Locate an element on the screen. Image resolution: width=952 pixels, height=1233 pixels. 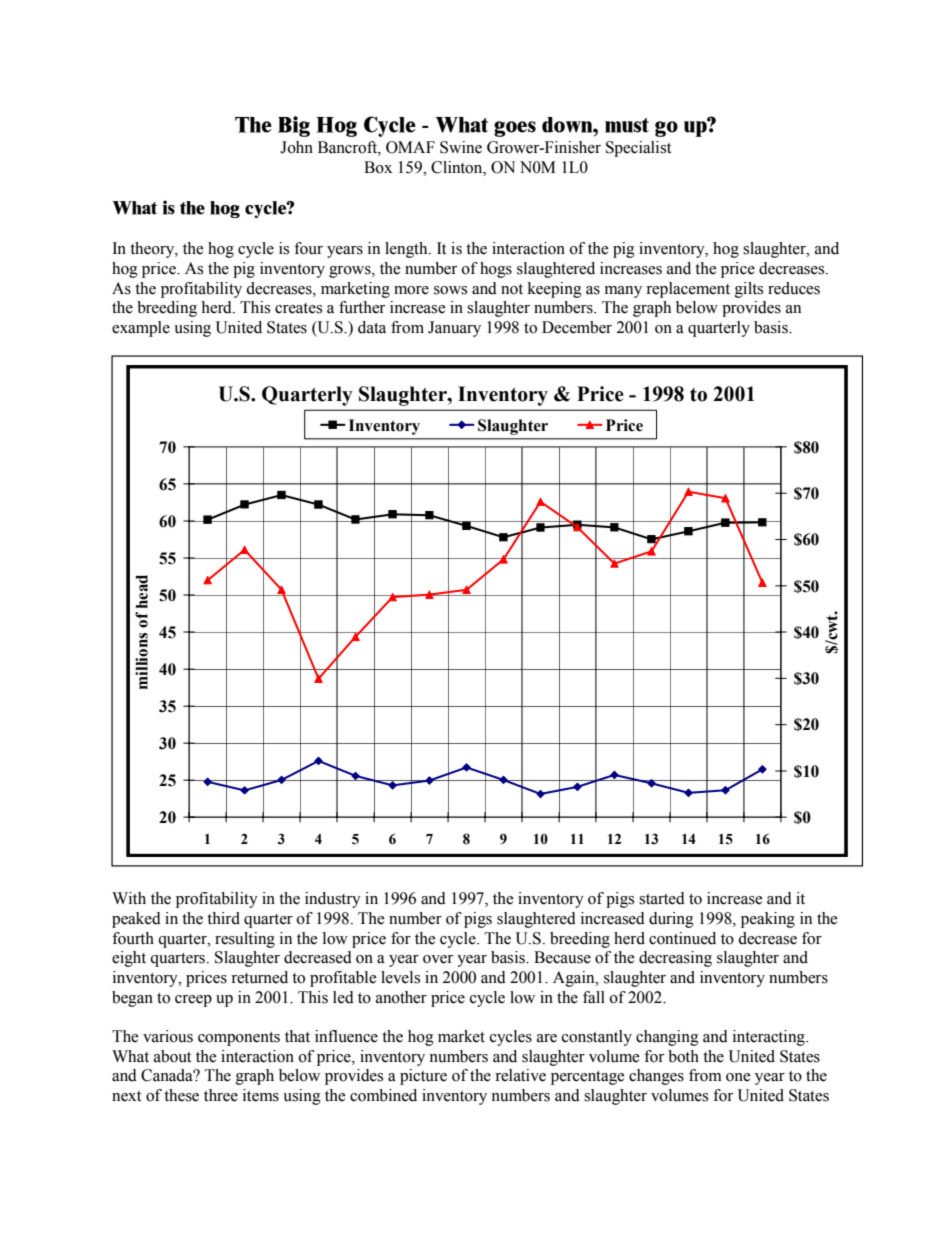
December is located at coordinates (577, 327).
